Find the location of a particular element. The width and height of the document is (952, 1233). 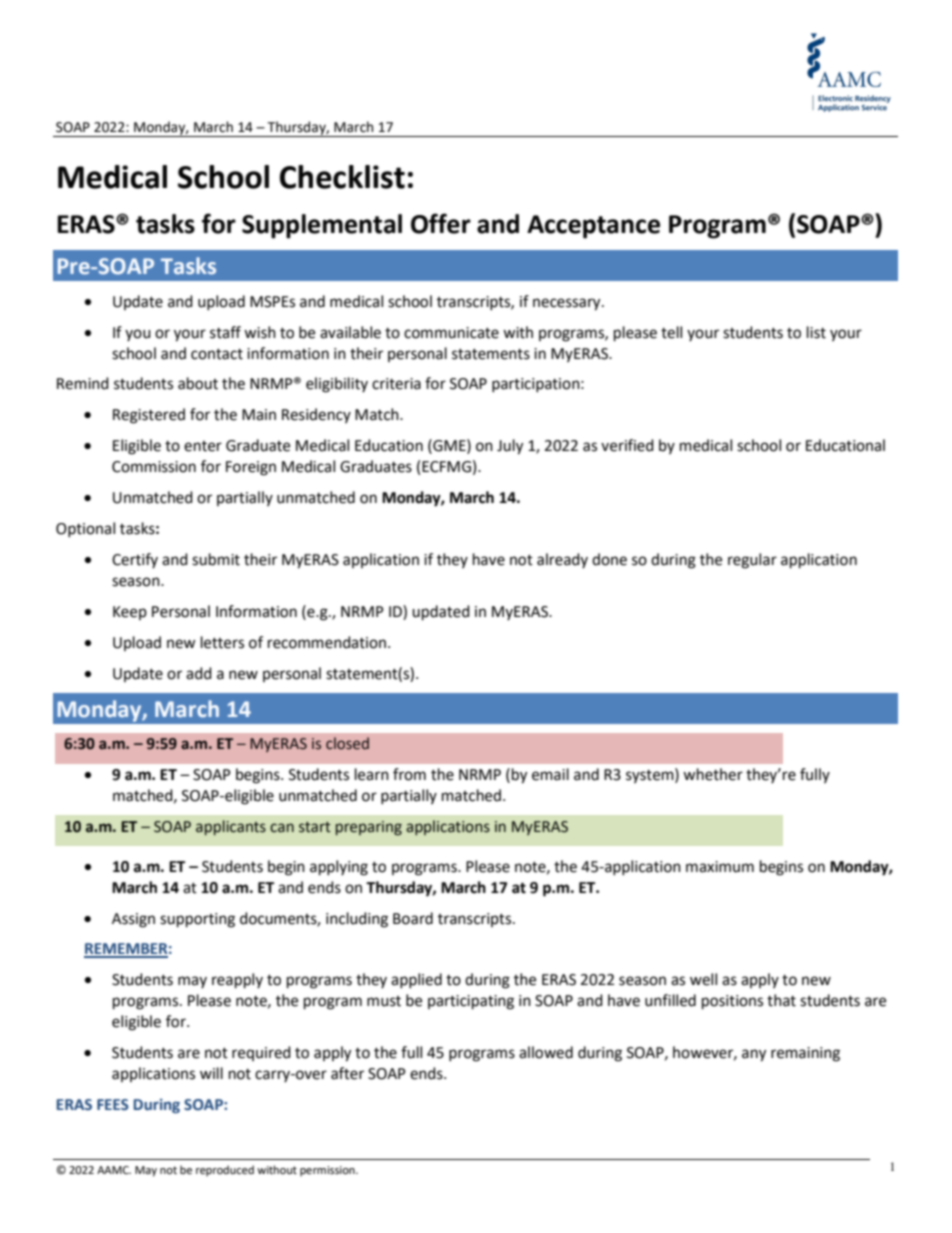

Certify is located at coordinates (135, 560).
